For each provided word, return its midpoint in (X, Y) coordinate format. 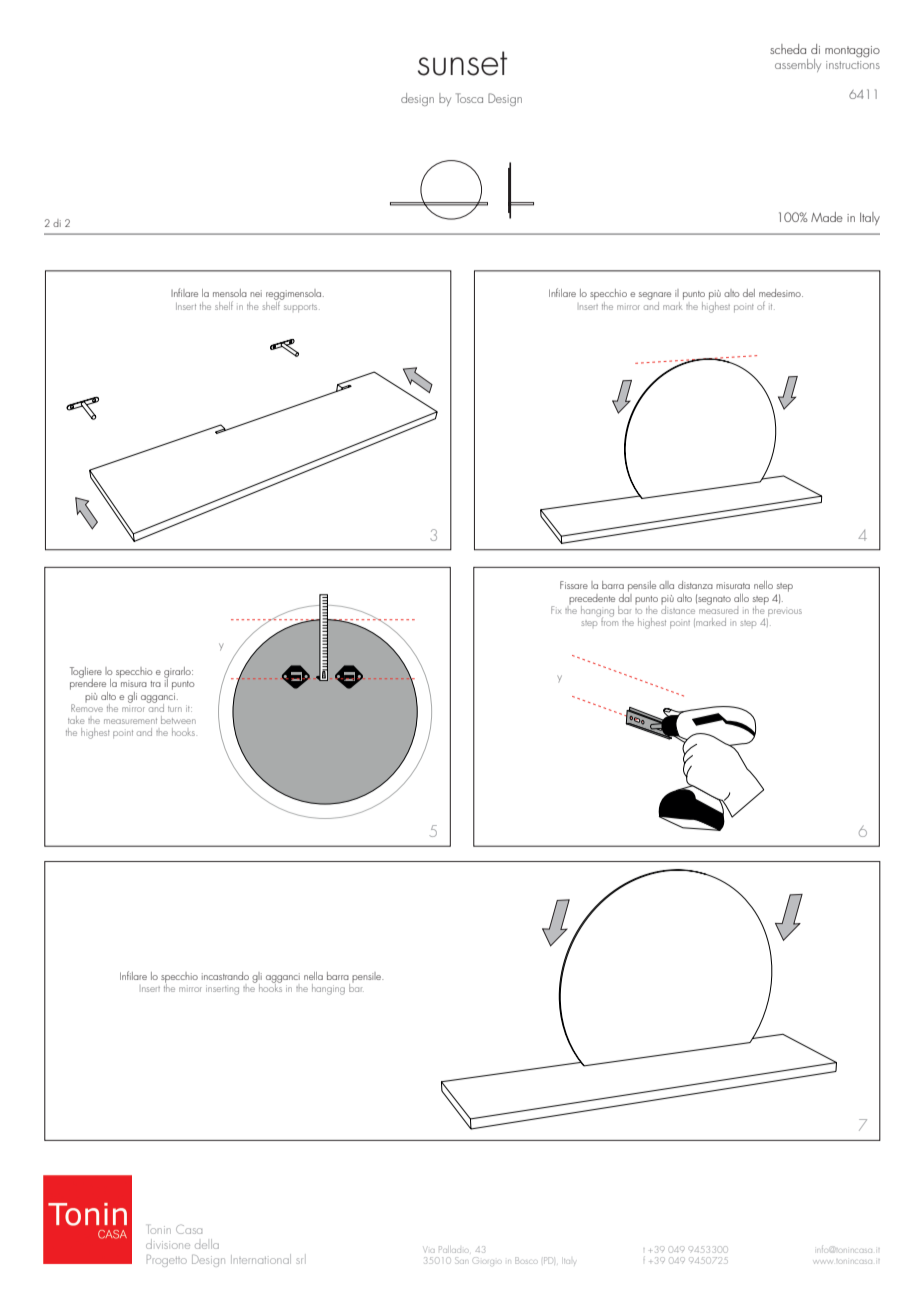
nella (313, 976)
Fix (556, 610)
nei (256, 293)
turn (175, 709)
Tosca (469, 98)
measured (718, 608)
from (608, 620)
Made (827, 217)
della (207, 1244)
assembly (798, 65)
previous (785, 612)
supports (302, 308)
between (178, 720)
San (461, 1260)
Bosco (526, 1260)
